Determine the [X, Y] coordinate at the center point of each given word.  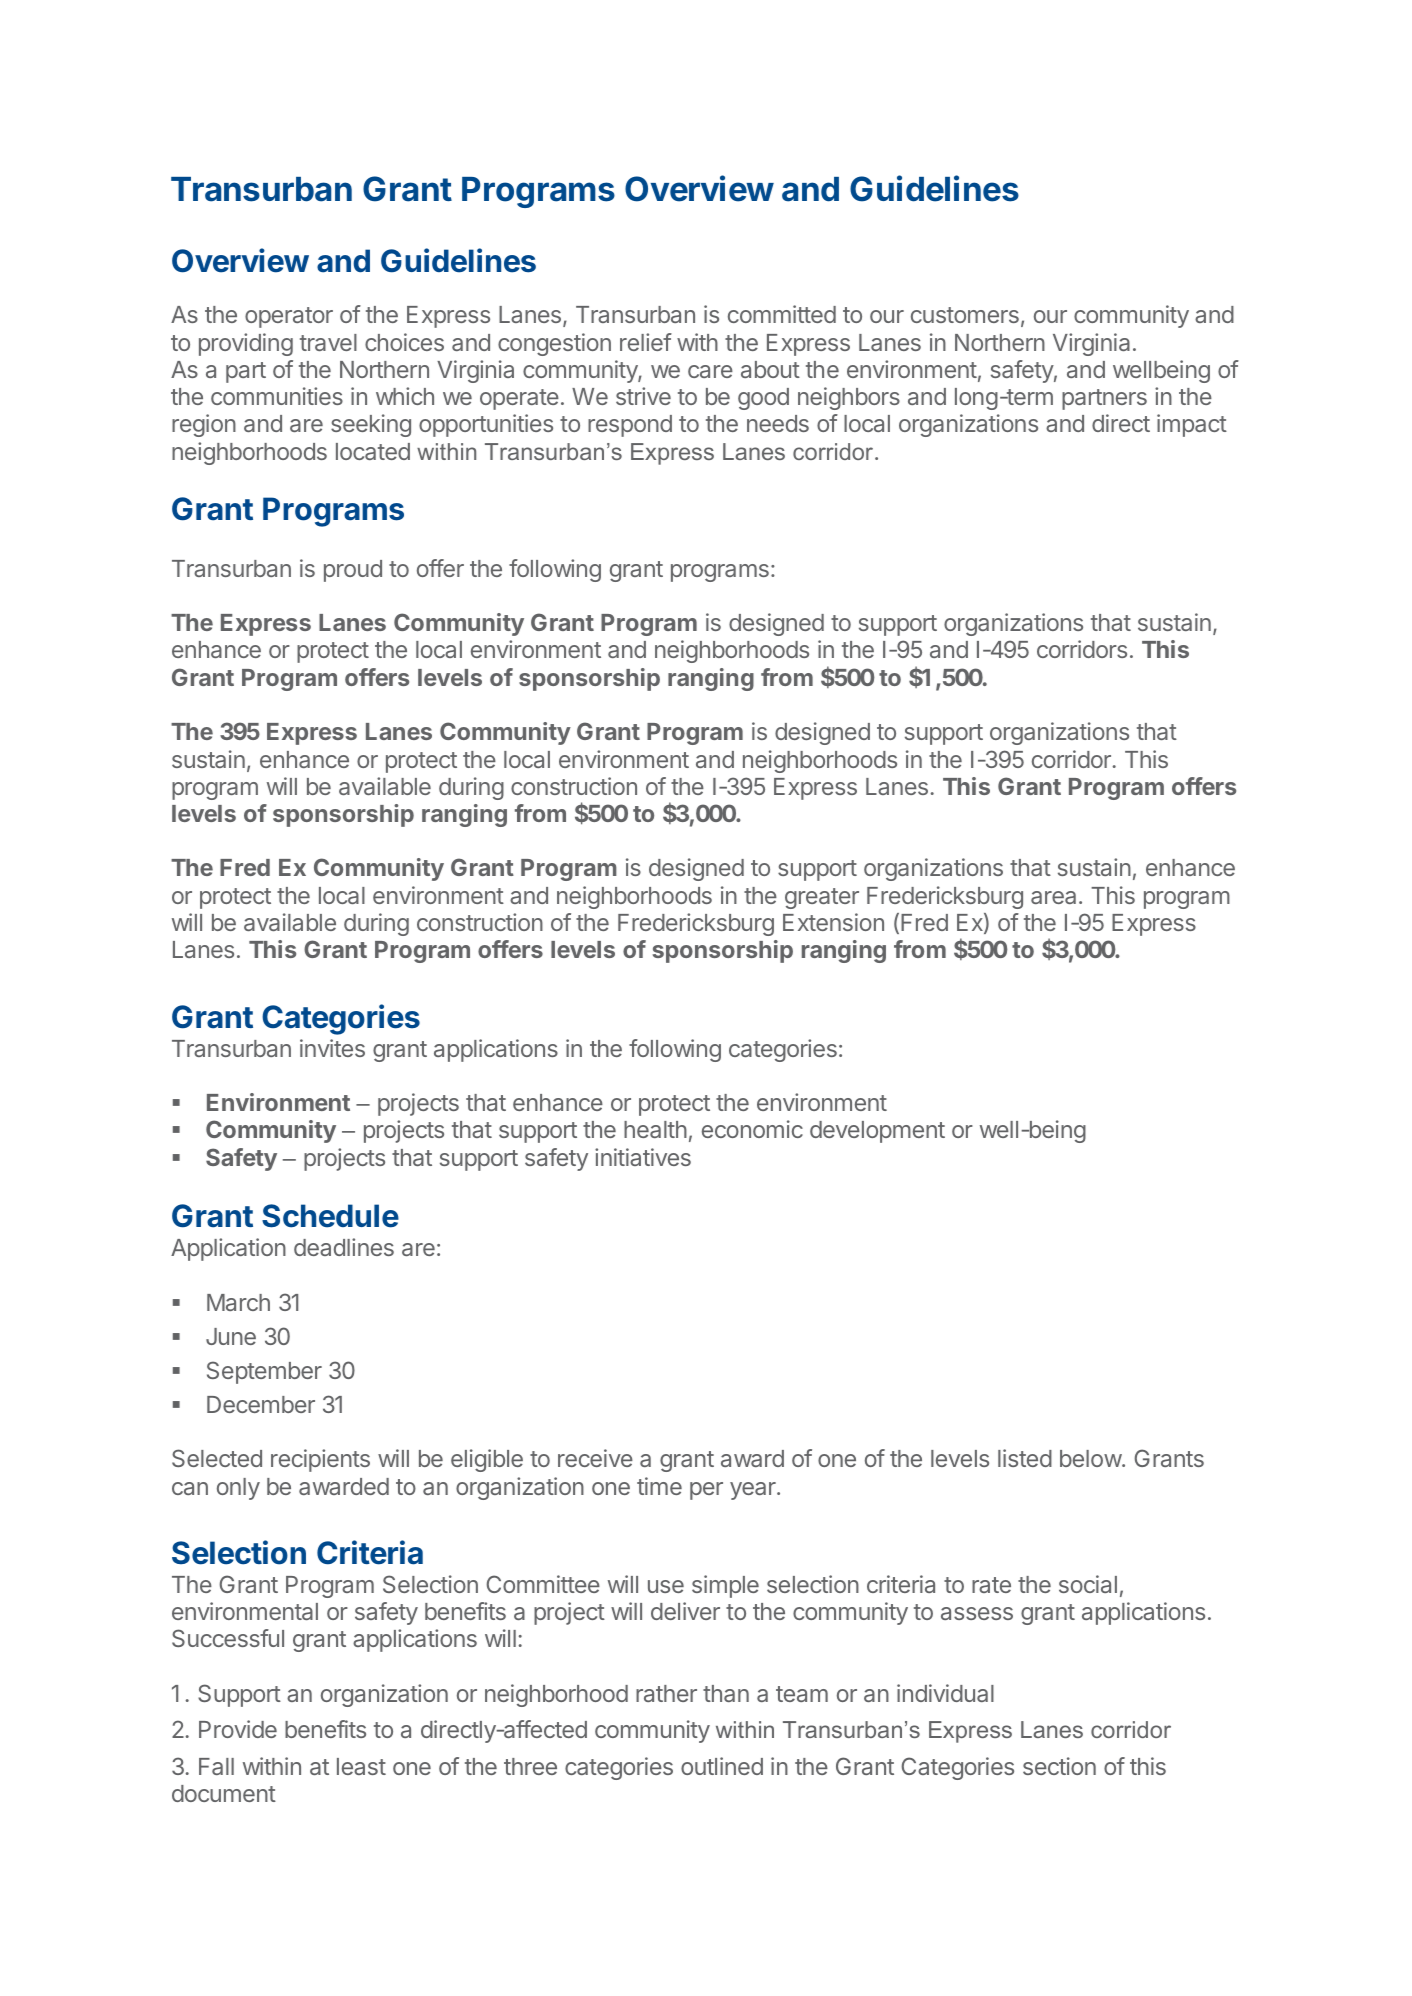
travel [328, 342]
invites [332, 1048]
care [710, 371]
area [1053, 897]
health [655, 1129]
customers [965, 315]
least [361, 1766]
